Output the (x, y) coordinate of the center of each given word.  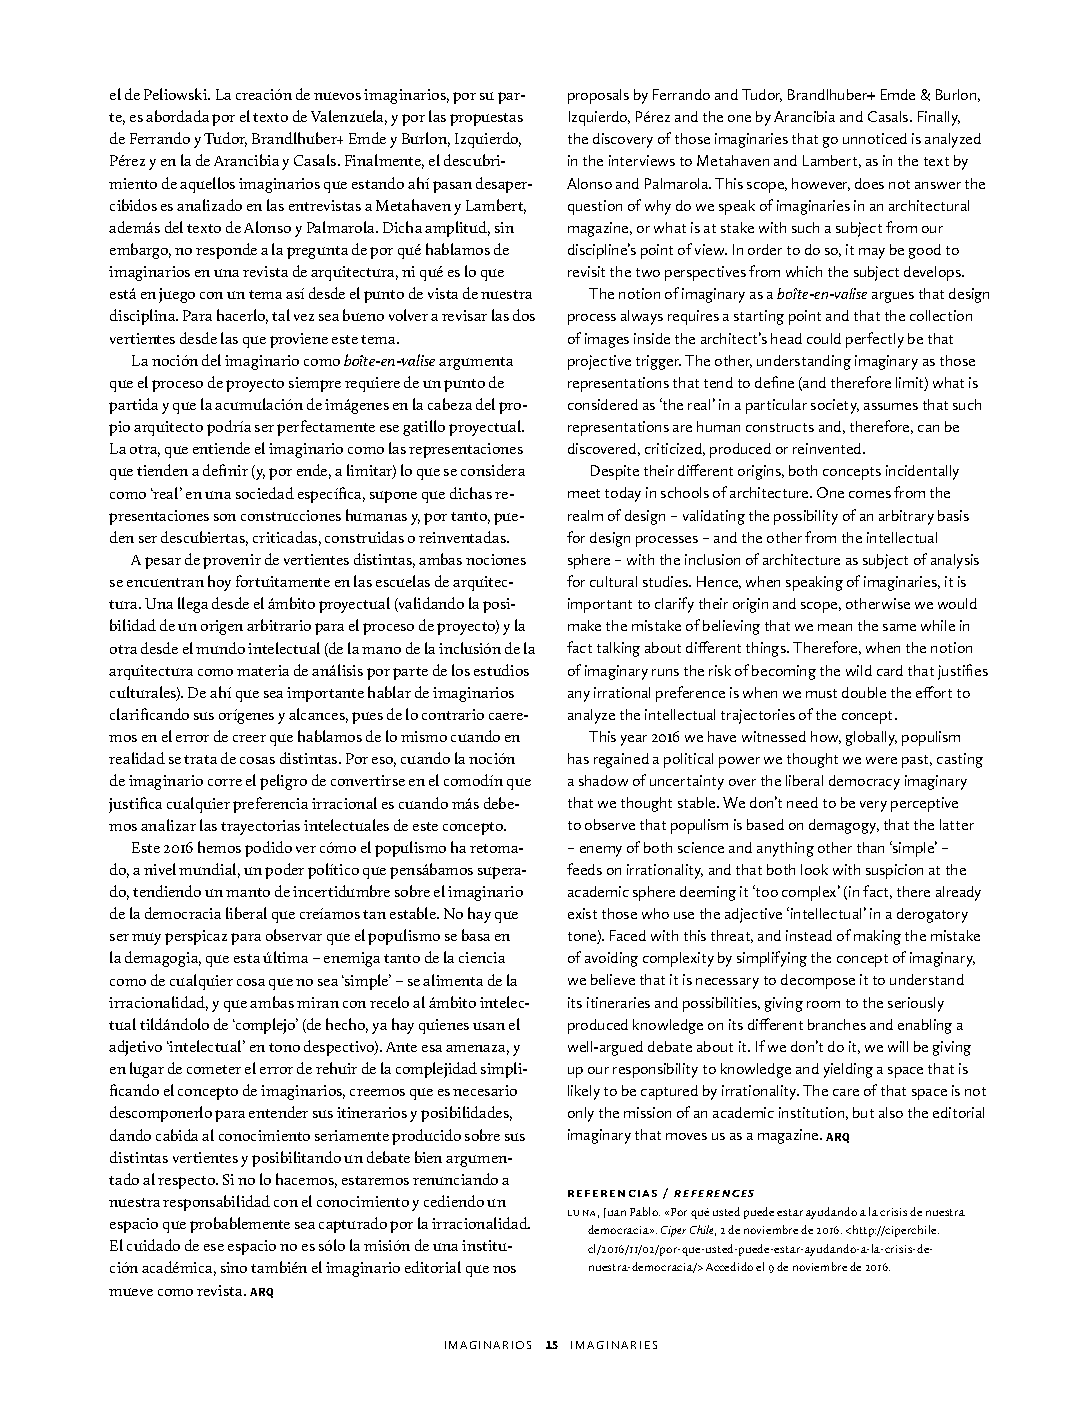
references (714, 1193)
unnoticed (875, 138)
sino (234, 1267)
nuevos (337, 96)
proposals (598, 96)
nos (504, 1269)
